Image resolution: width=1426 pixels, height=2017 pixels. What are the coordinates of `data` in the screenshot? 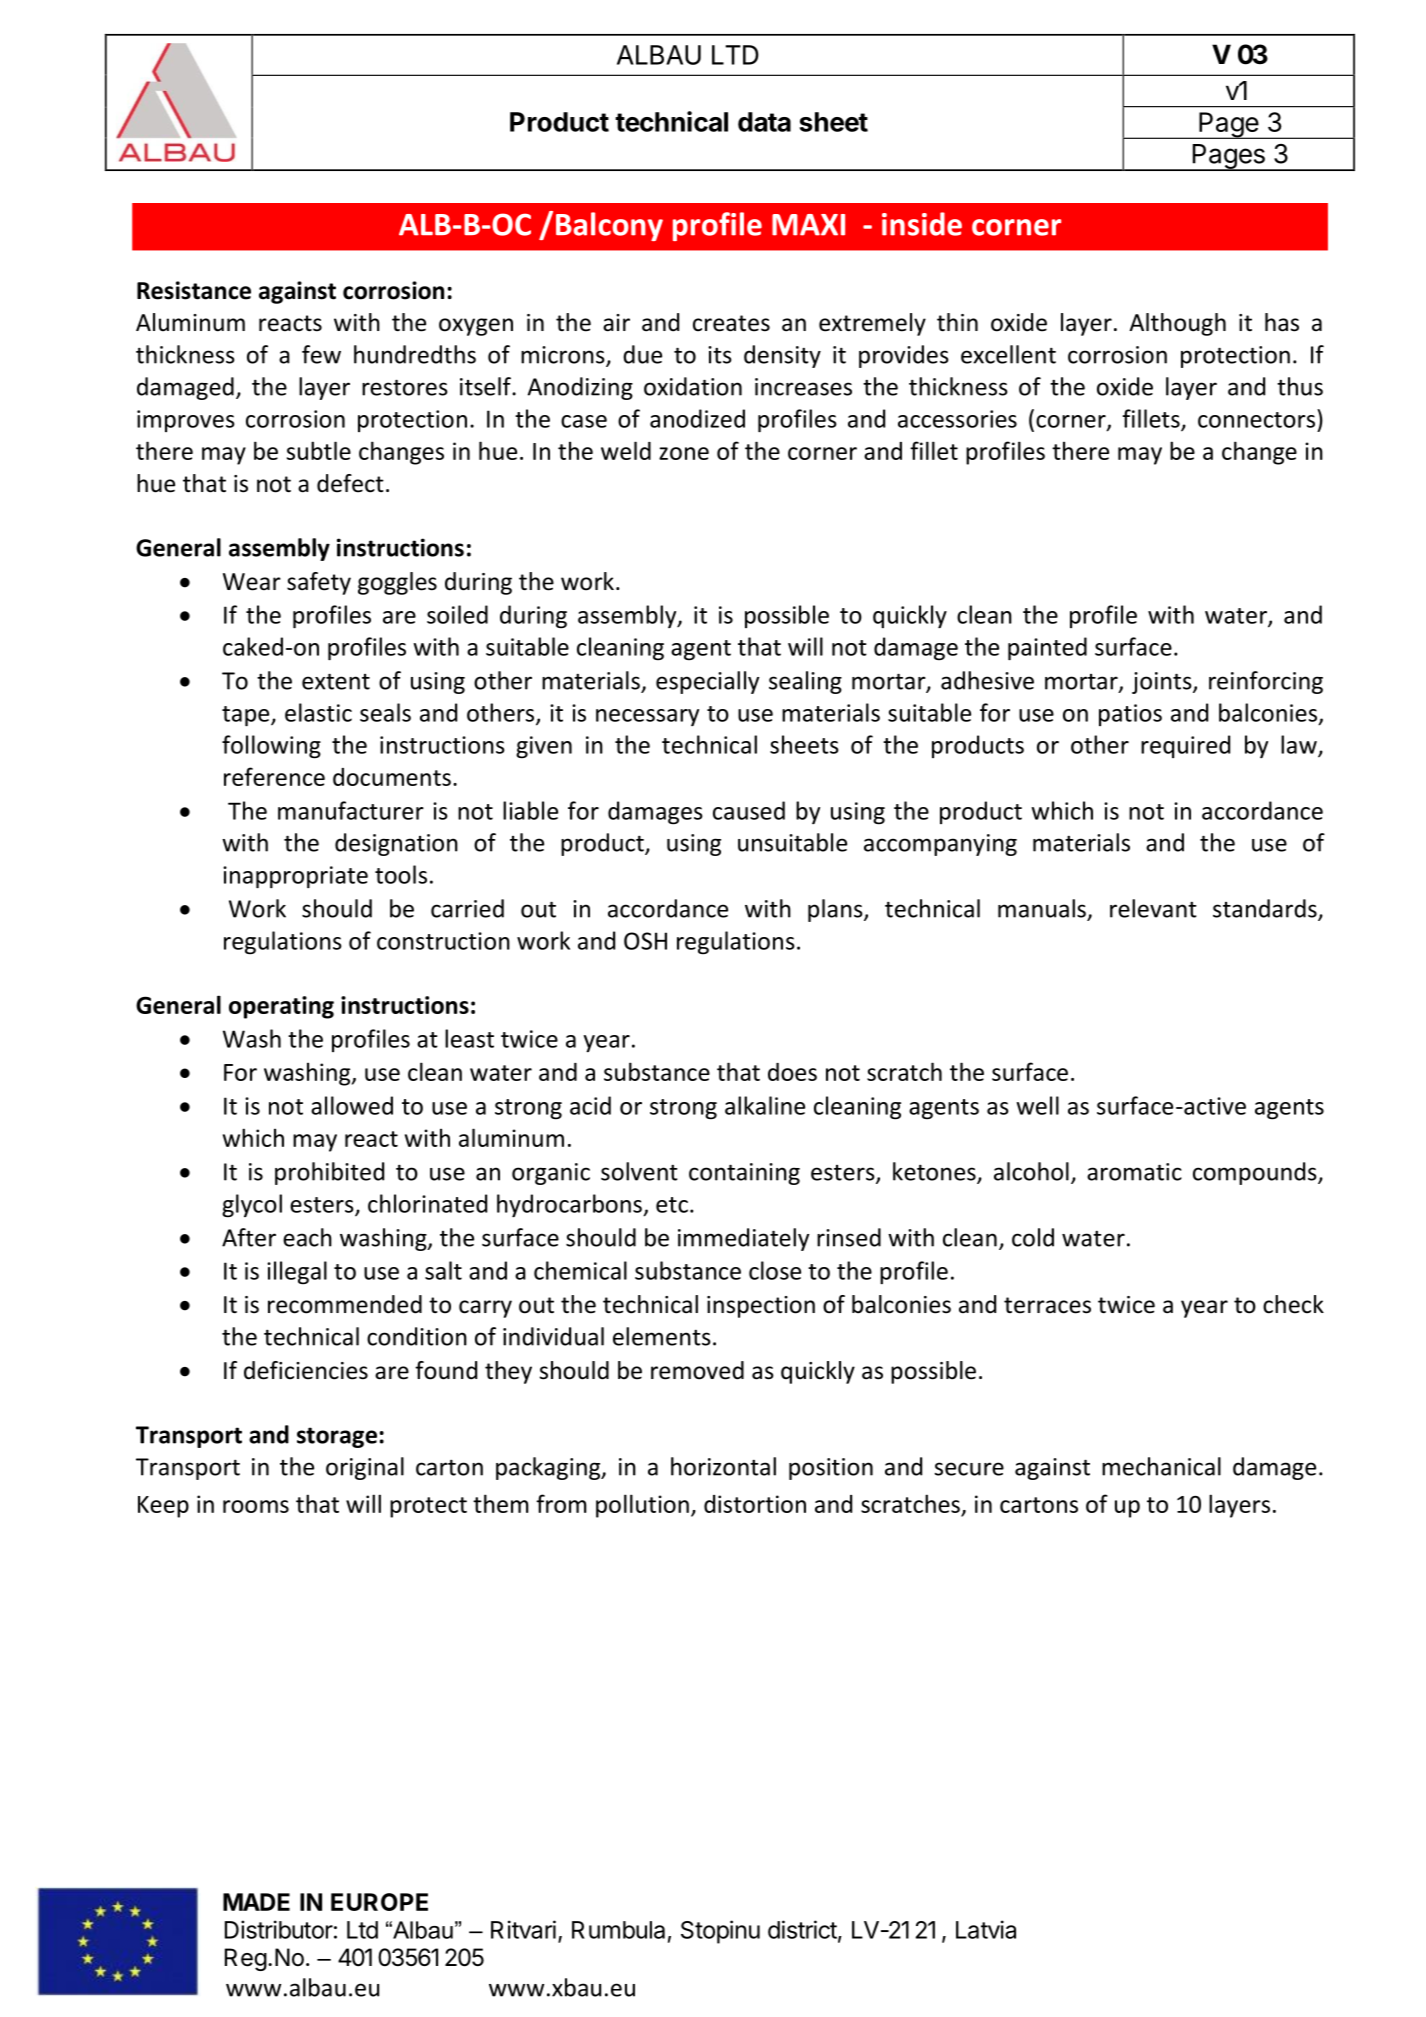 It's located at (764, 122).
